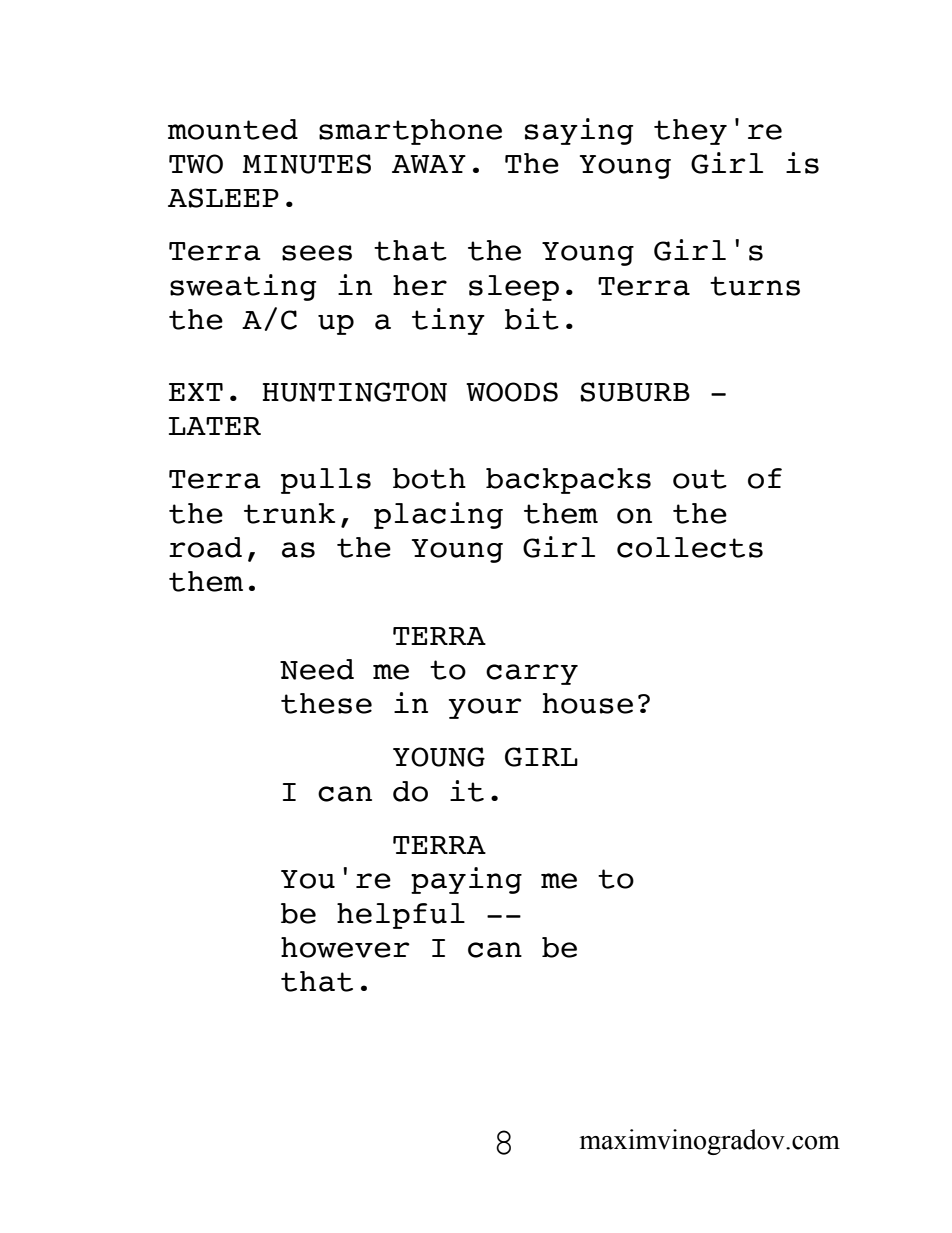 The image size is (952, 1233). Describe the element at coordinates (345, 947) in the screenshot. I see `however` at that location.
